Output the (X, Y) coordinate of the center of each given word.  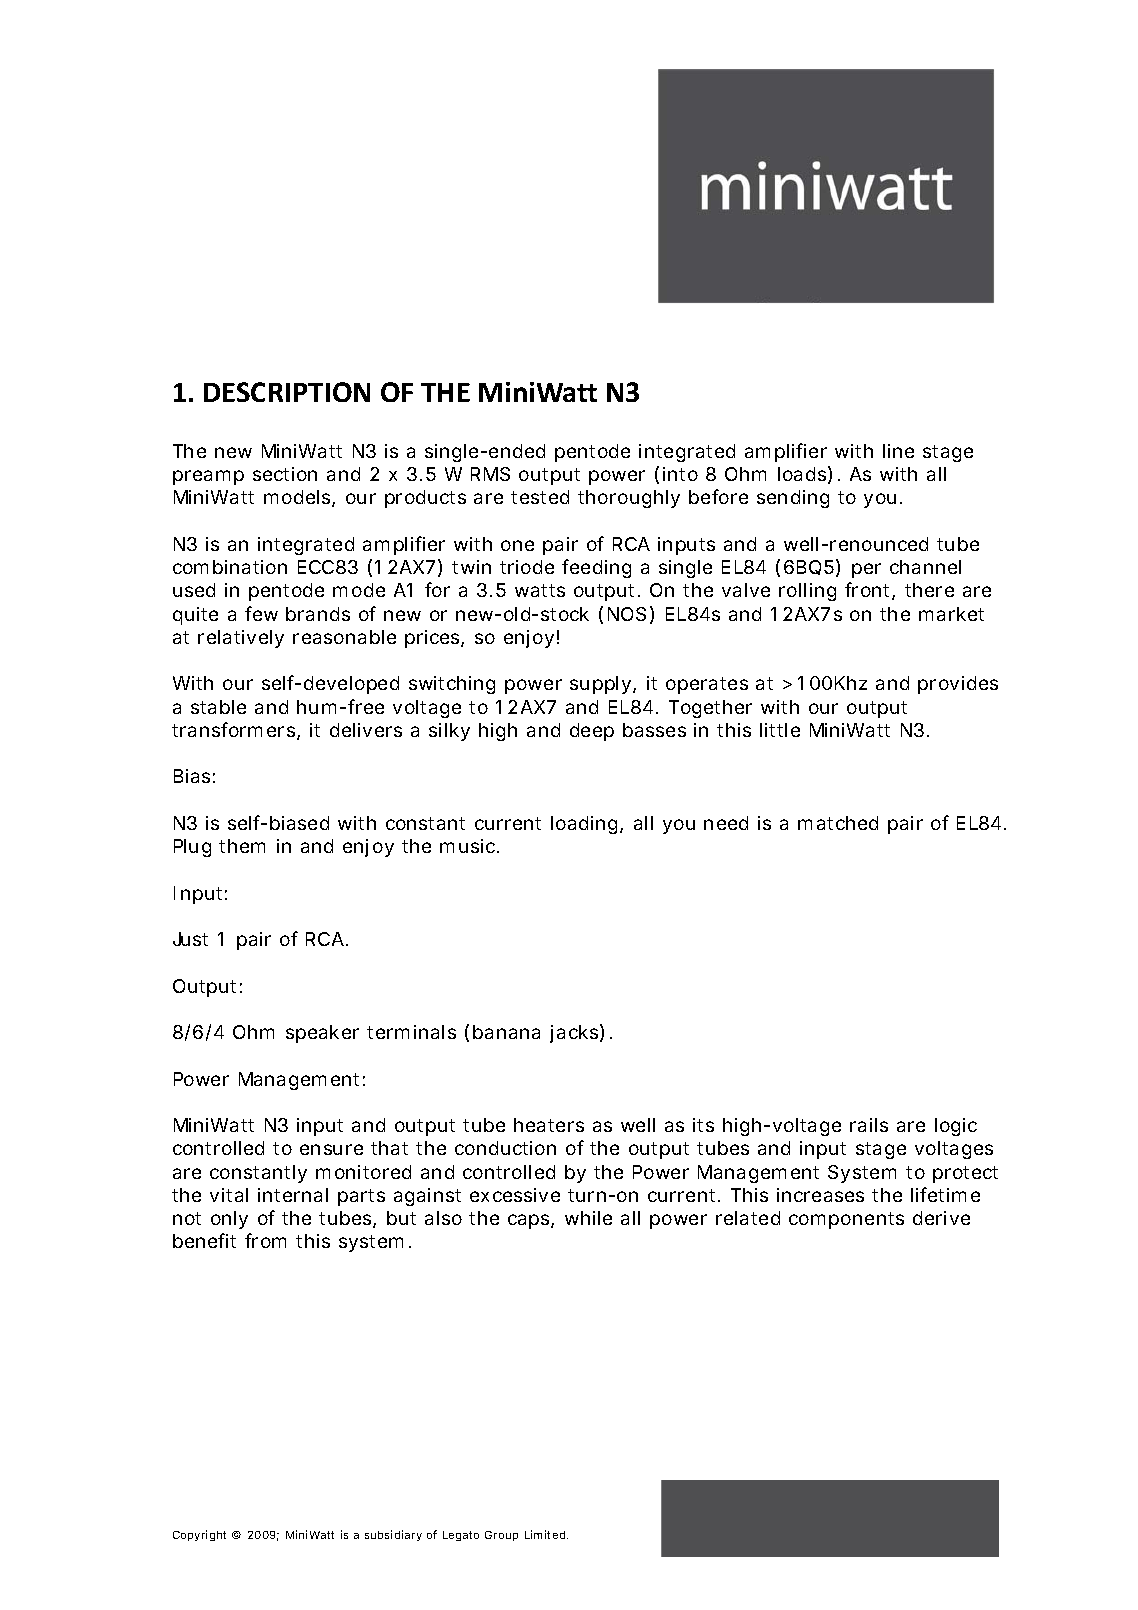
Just (190, 939)
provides (958, 685)
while (588, 1218)
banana (506, 1032)
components (846, 1220)
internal (293, 1195)
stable (218, 707)
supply (603, 685)
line (898, 451)
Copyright (199, 1535)
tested (540, 497)
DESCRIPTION (287, 392)
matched (838, 823)
